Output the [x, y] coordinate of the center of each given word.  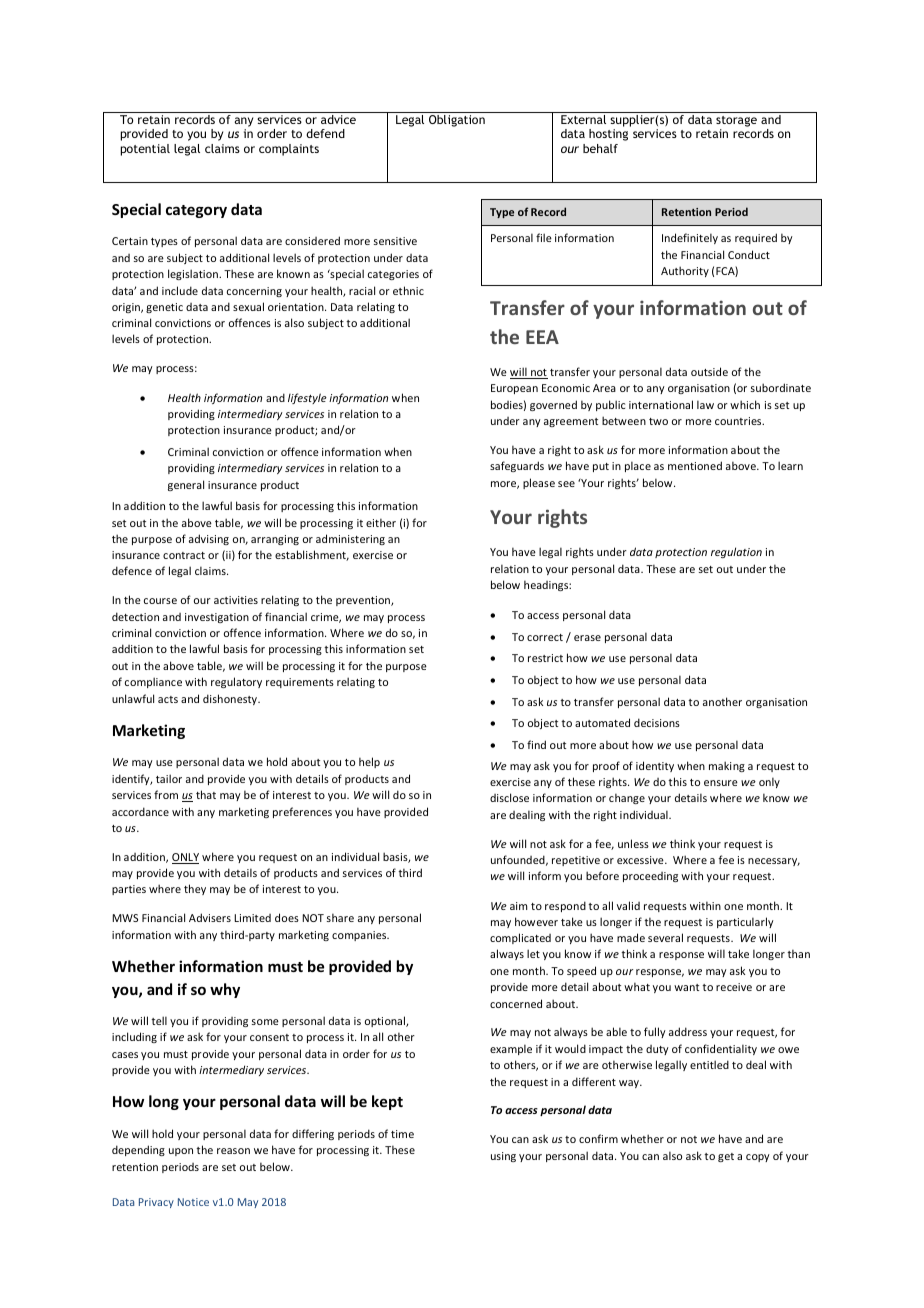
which [745, 404]
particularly [745, 922]
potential [145, 150]
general [186, 485]
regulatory [236, 682]
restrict [545, 658]
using [503, 1157]
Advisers [210, 917]
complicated [520, 938]
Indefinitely [690, 238]
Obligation [457, 121]
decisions [657, 722]
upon [181, 1152]
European [514, 389]
